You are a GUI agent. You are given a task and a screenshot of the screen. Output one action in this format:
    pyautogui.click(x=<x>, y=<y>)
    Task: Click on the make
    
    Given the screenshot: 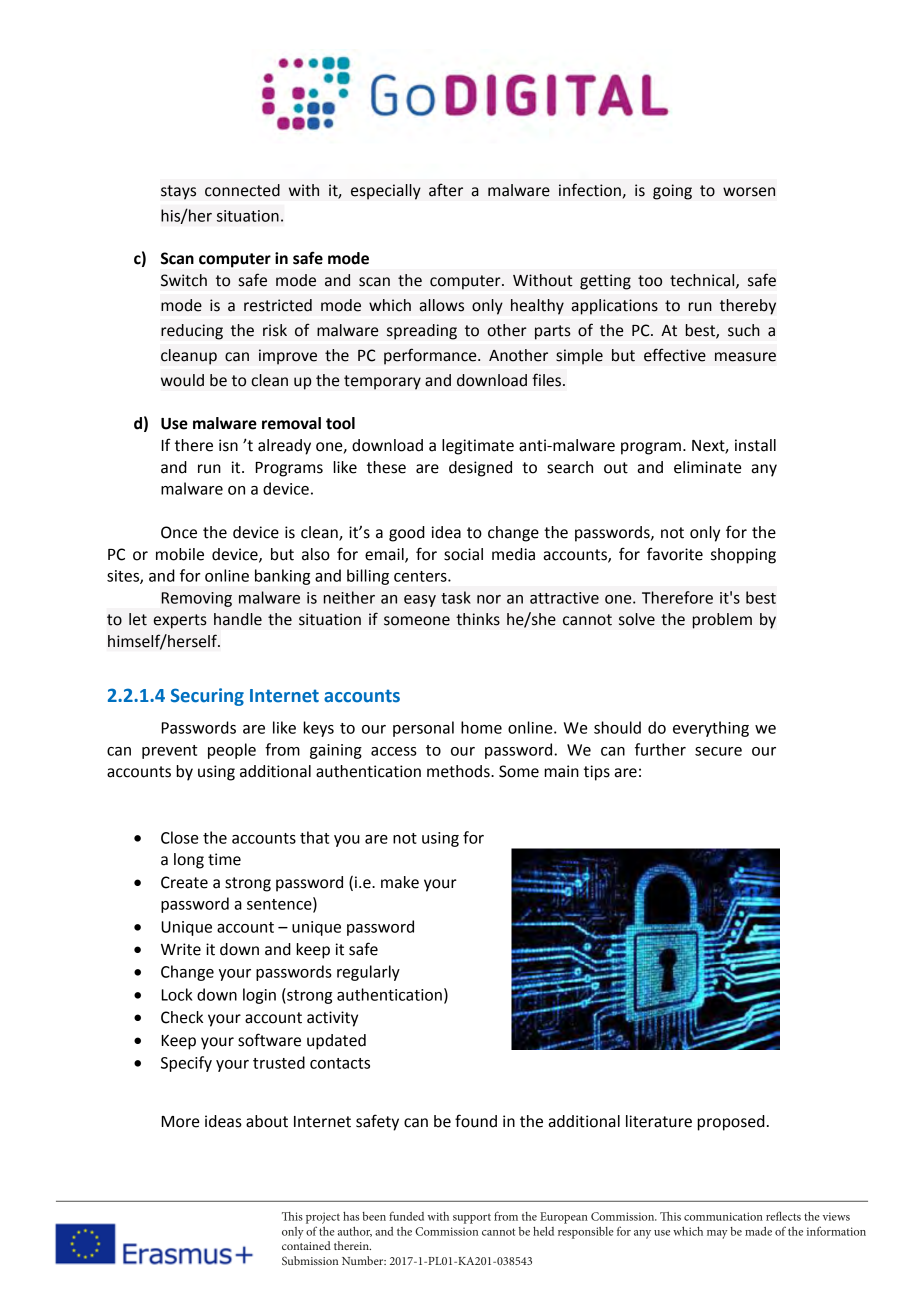 What is the action you would take?
    pyautogui.click(x=400, y=882)
